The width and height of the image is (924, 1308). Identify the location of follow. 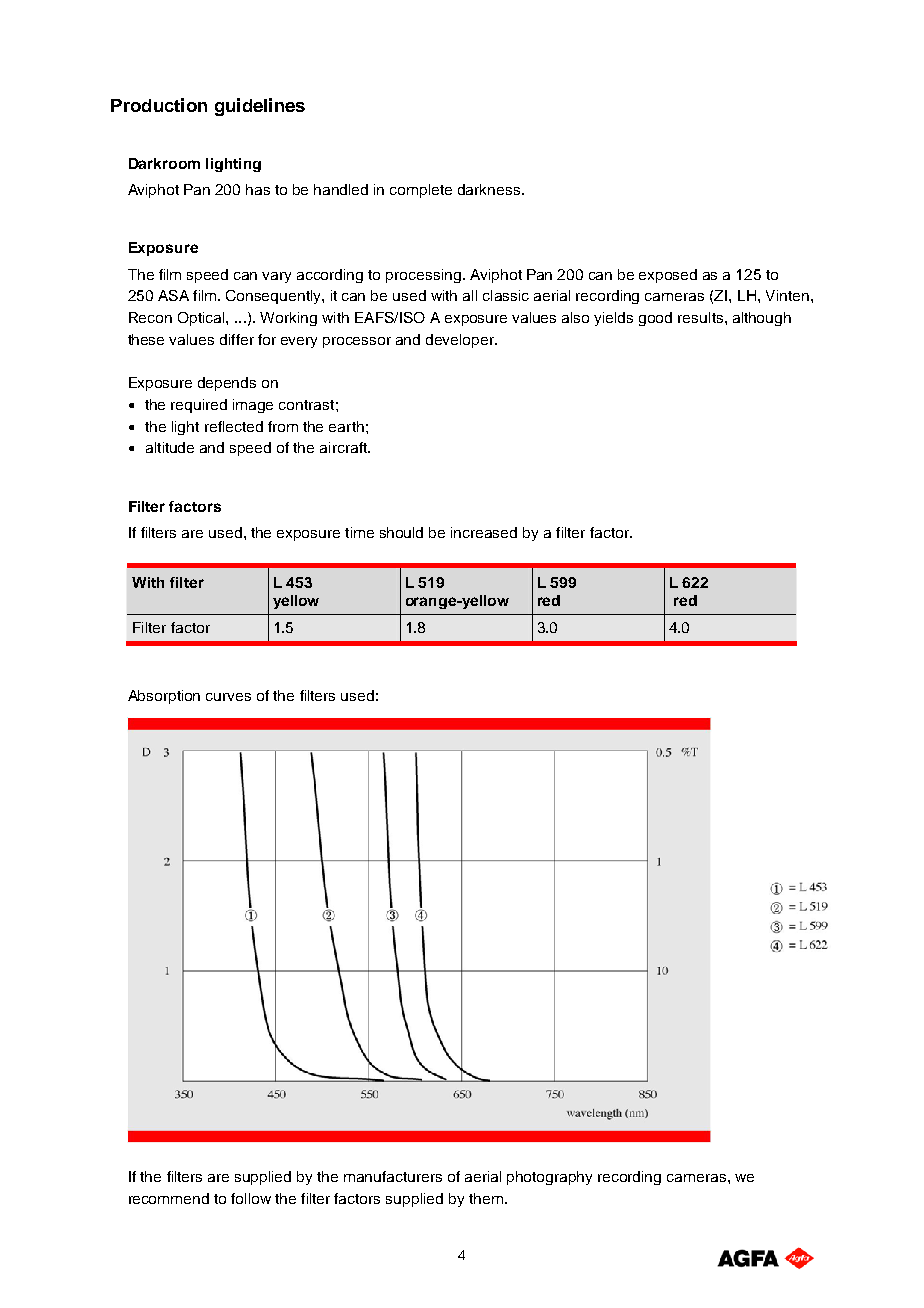
(251, 1198).
